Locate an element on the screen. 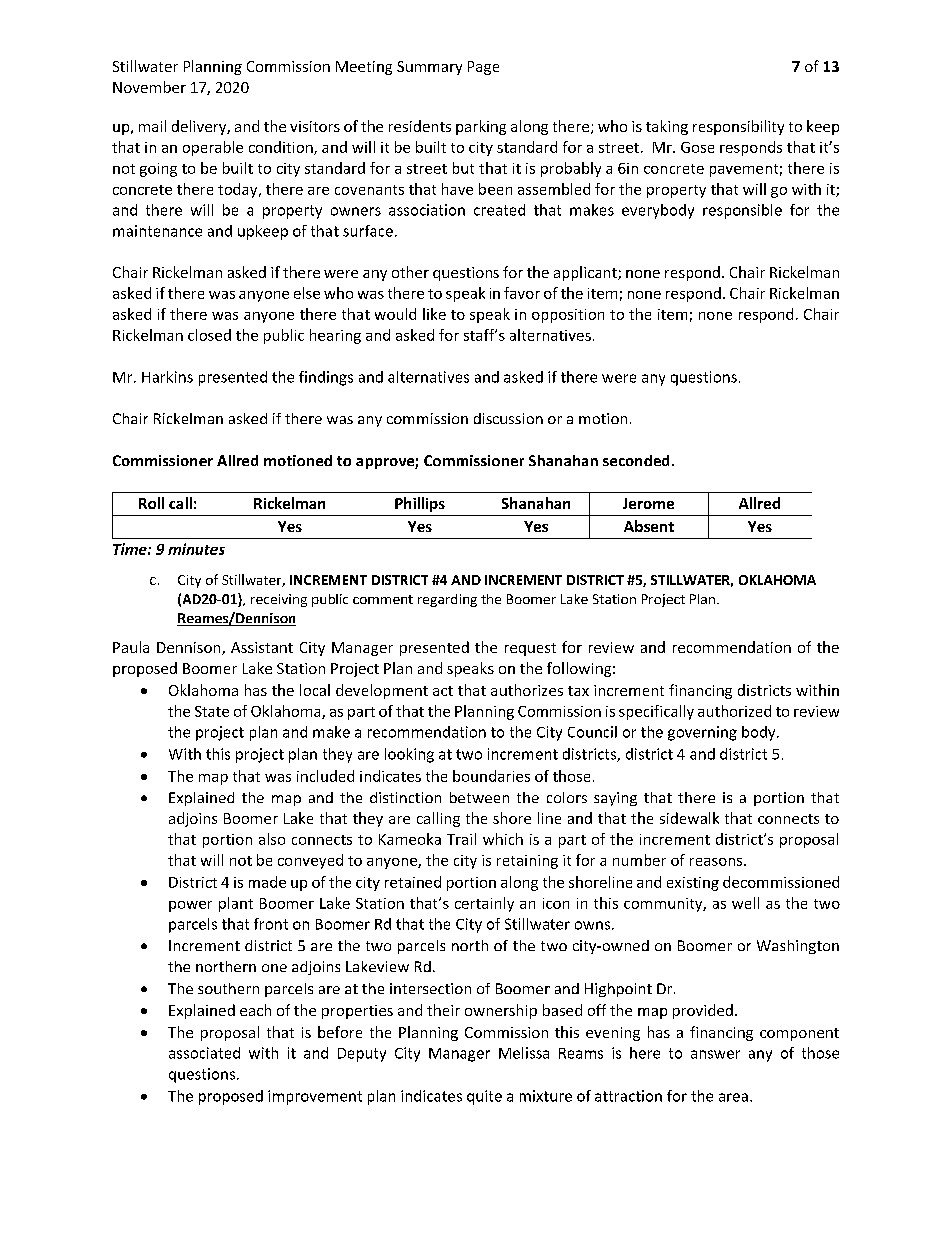  answer is located at coordinates (715, 1054).
